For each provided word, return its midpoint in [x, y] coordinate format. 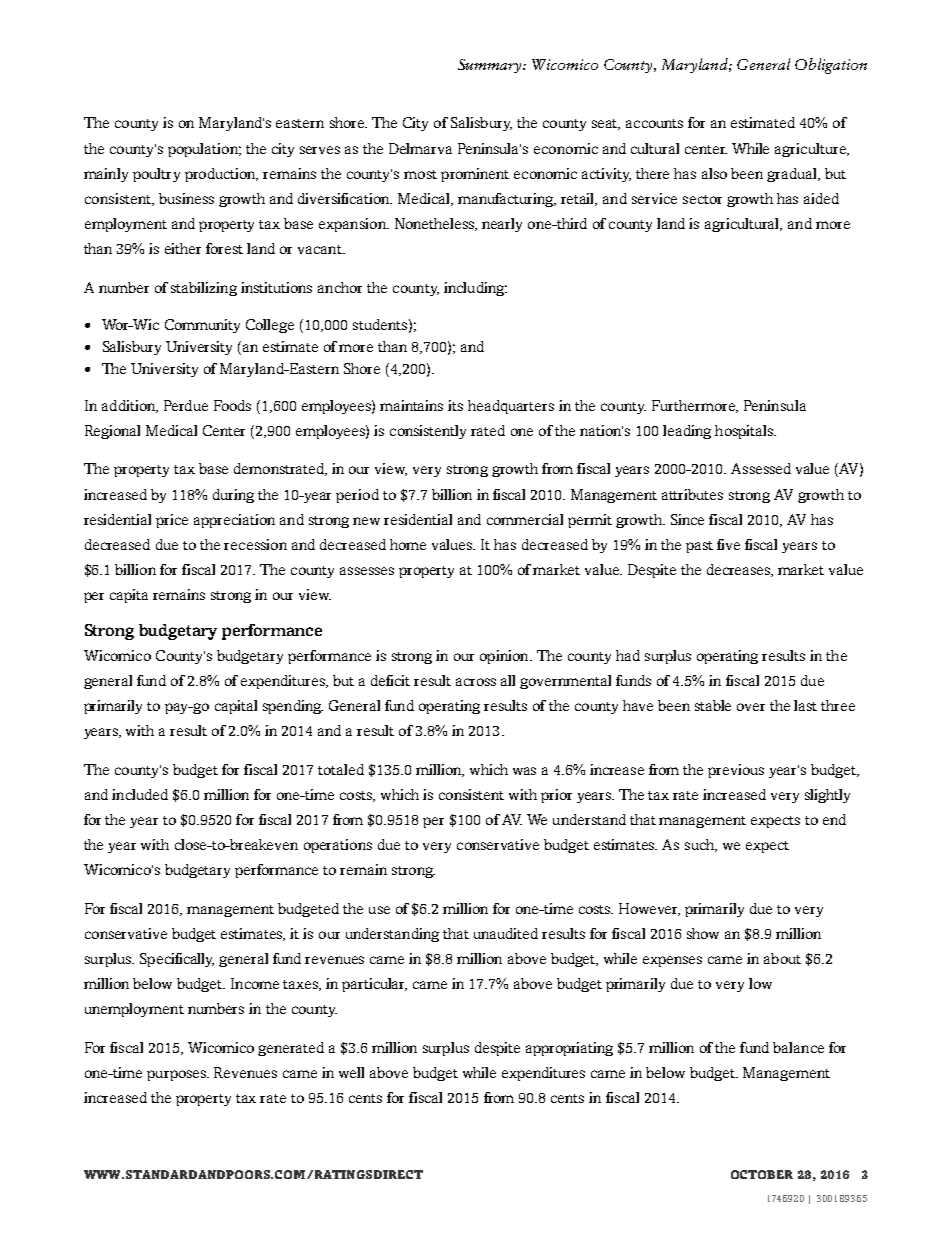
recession [255, 544]
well [351, 1072]
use [379, 910]
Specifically [177, 960]
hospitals [745, 432]
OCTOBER [762, 1174]
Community [202, 326]
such [701, 845]
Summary [491, 66]
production [221, 175]
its [455, 405]
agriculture [811, 150]
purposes [178, 1075]
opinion [505, 657]
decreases [740, 570]
